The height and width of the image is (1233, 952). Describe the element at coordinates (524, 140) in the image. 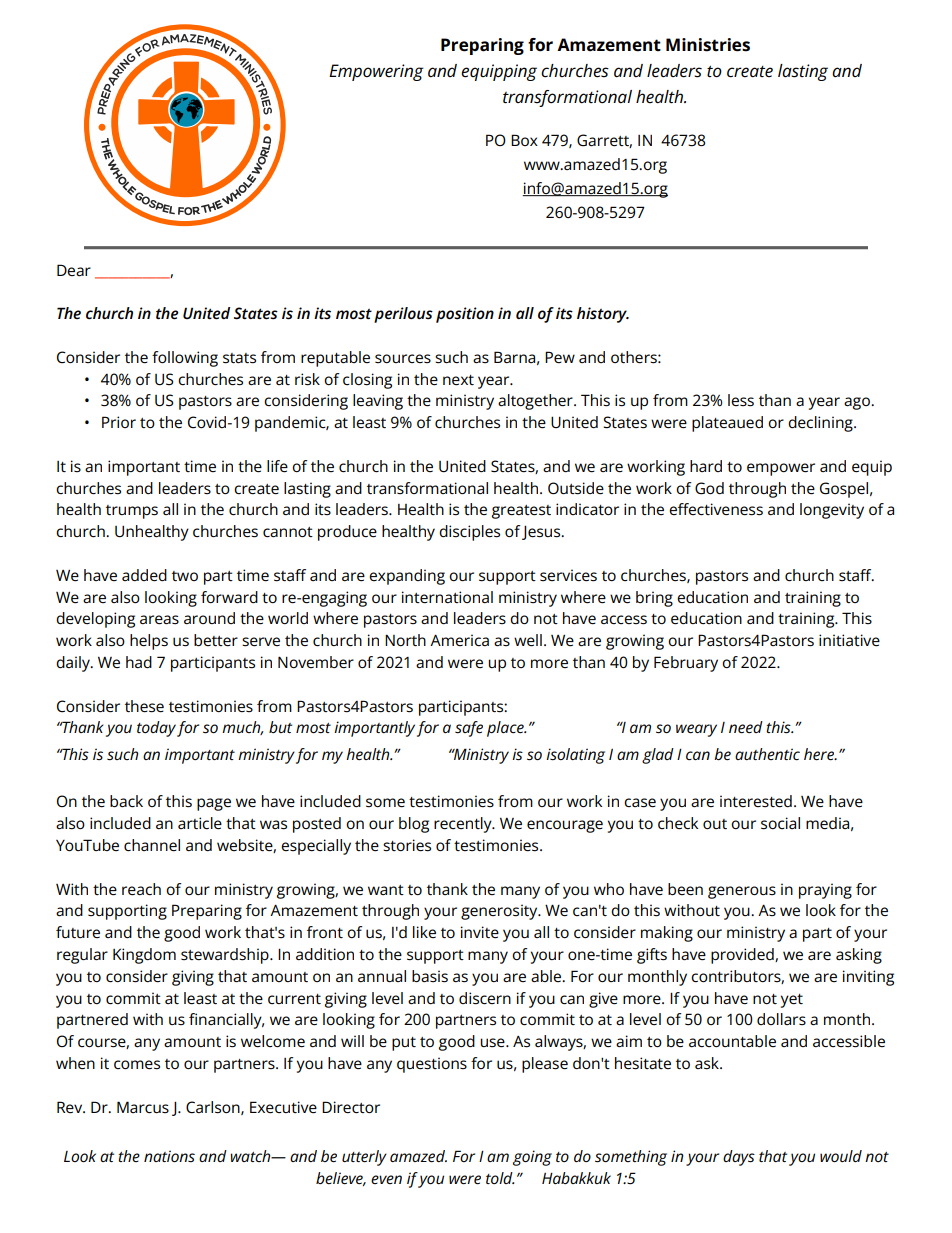

I see `Box` at that location.
